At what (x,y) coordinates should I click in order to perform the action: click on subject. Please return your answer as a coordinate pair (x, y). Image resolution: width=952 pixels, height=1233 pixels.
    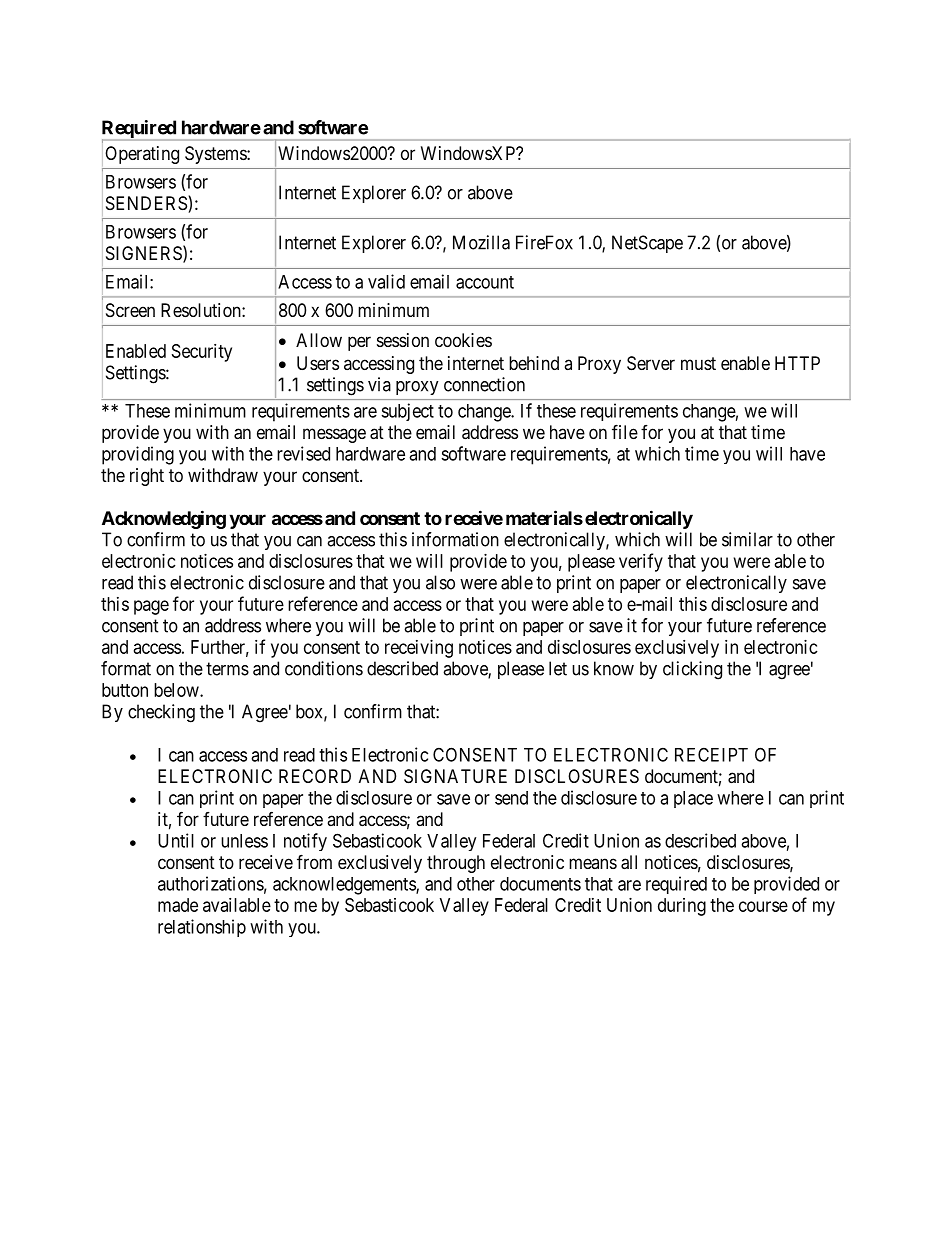
    Looking at the image, I should click on (407, 412).
